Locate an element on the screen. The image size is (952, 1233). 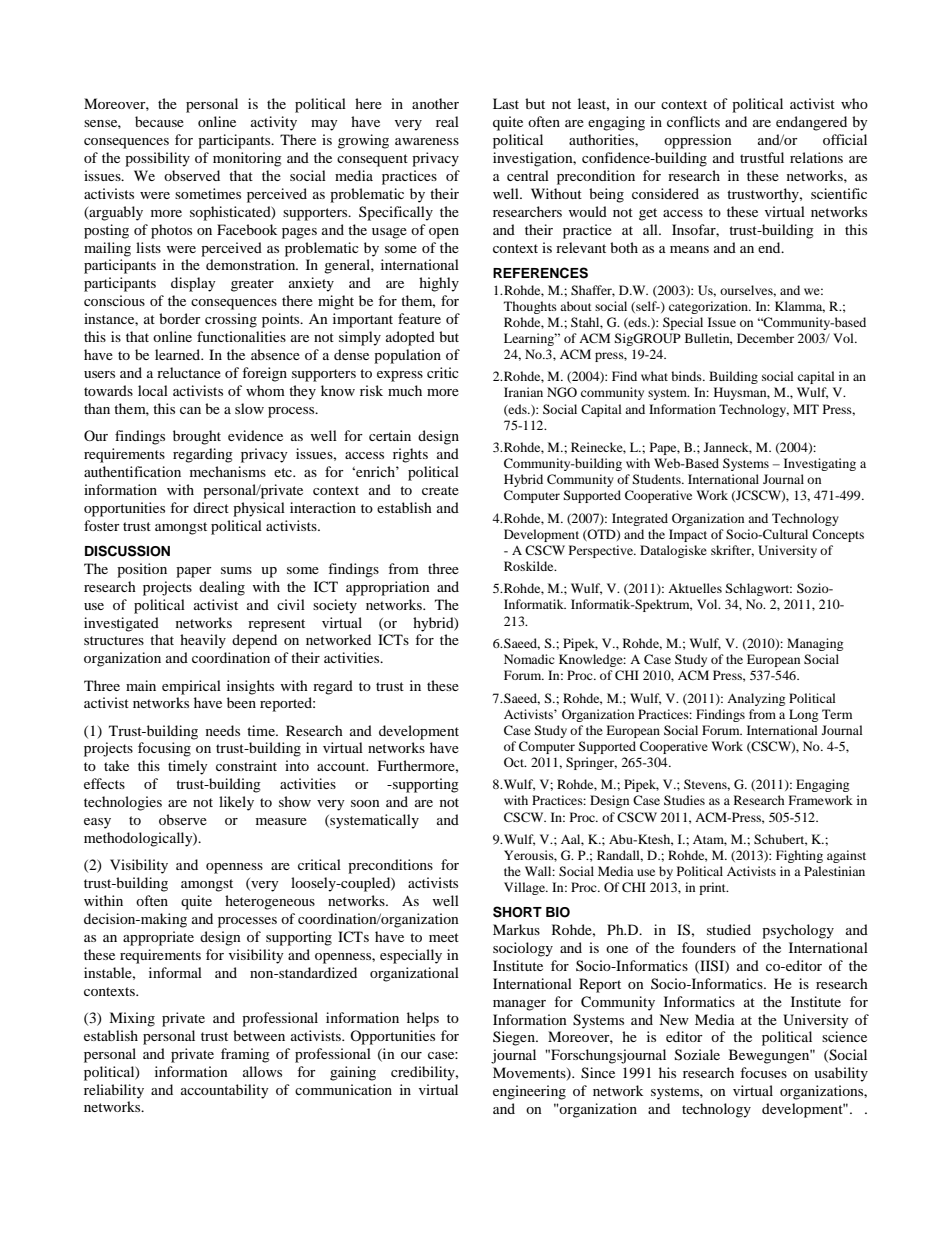
framing is located at coordinates (245, 1055).
